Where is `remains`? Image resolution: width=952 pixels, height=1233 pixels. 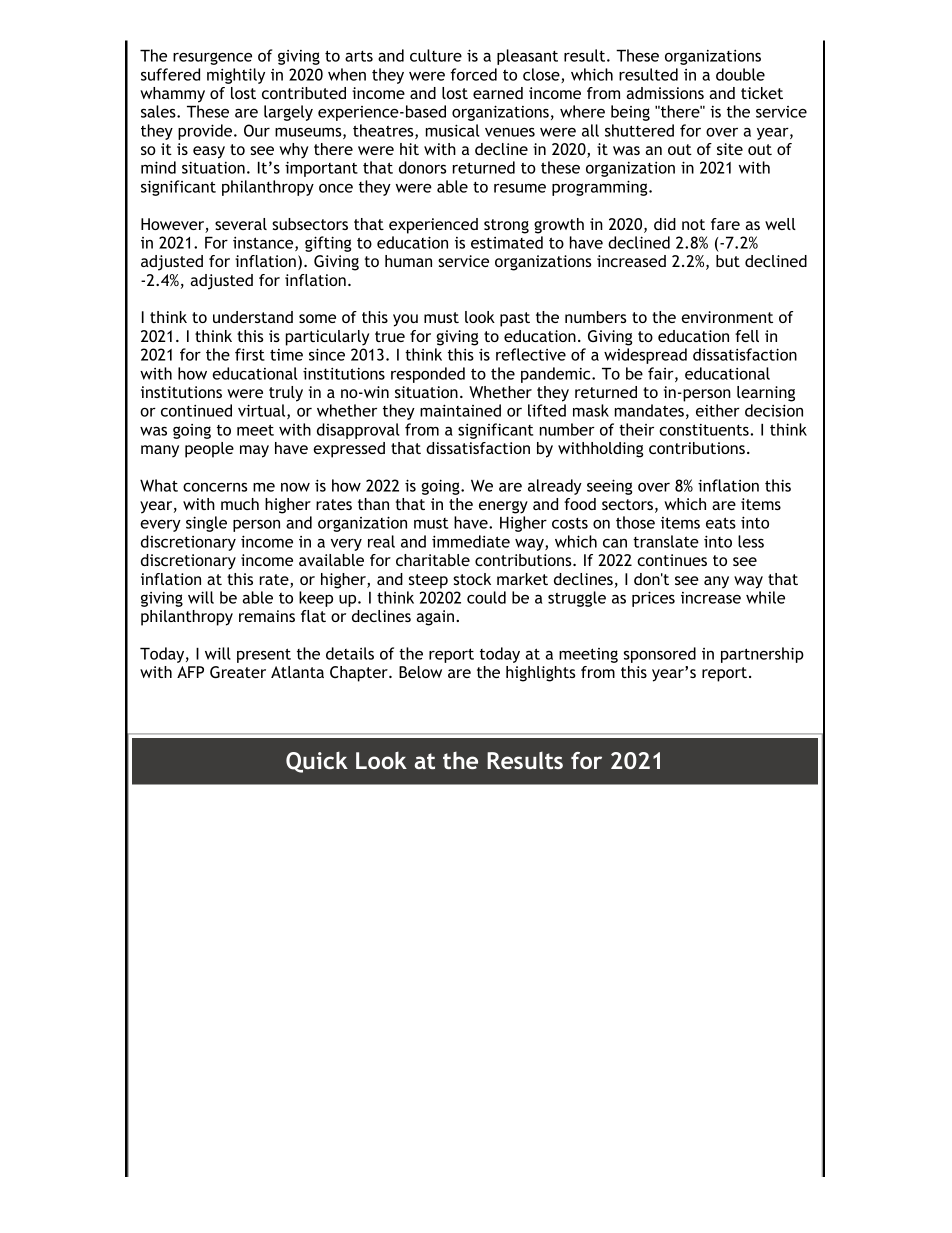 remains is located at coordinates (267, 616).
